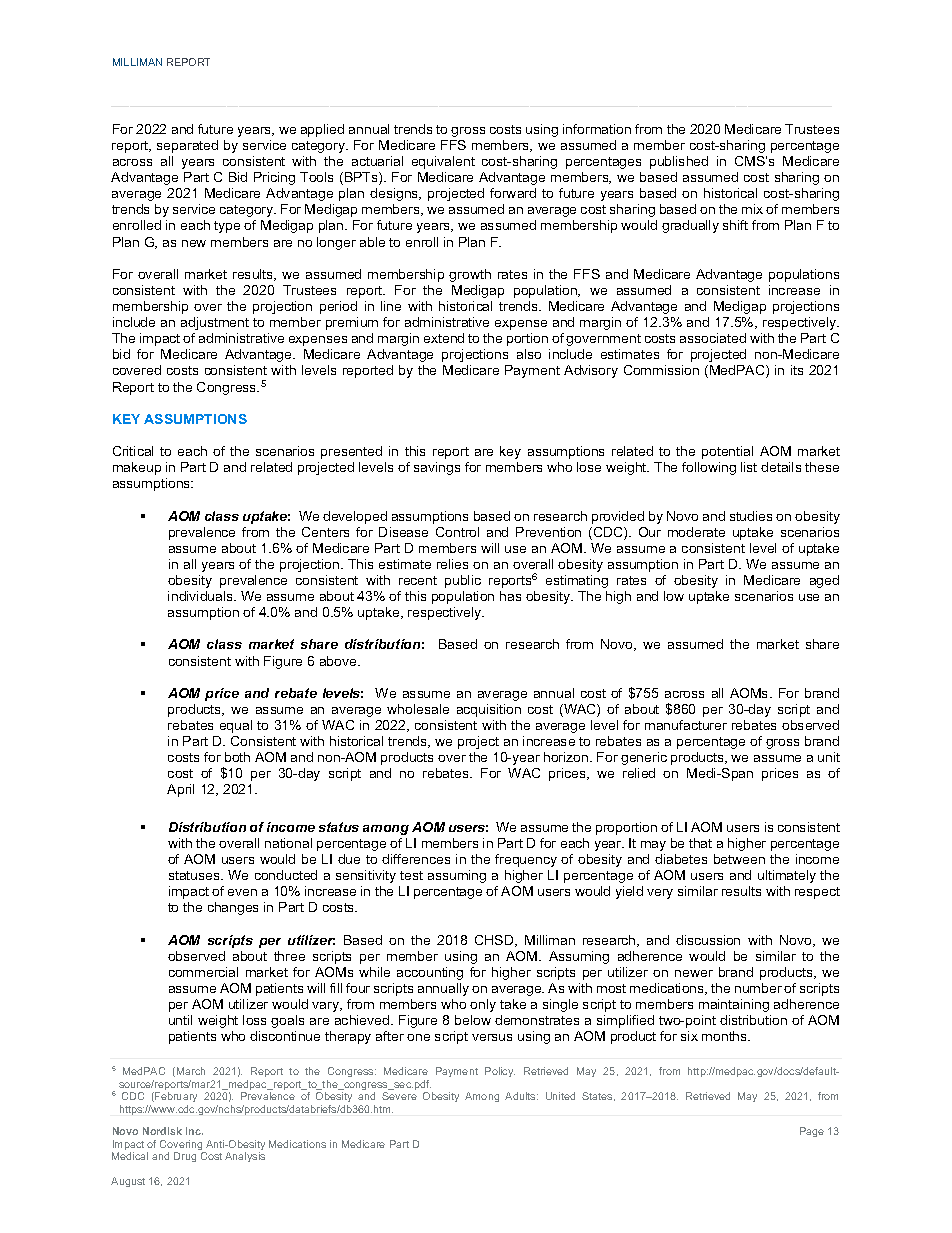  What do you see at coordinates (201, 596) in the screenshot?
I see `individuals` at bounding box center [201, 596].
